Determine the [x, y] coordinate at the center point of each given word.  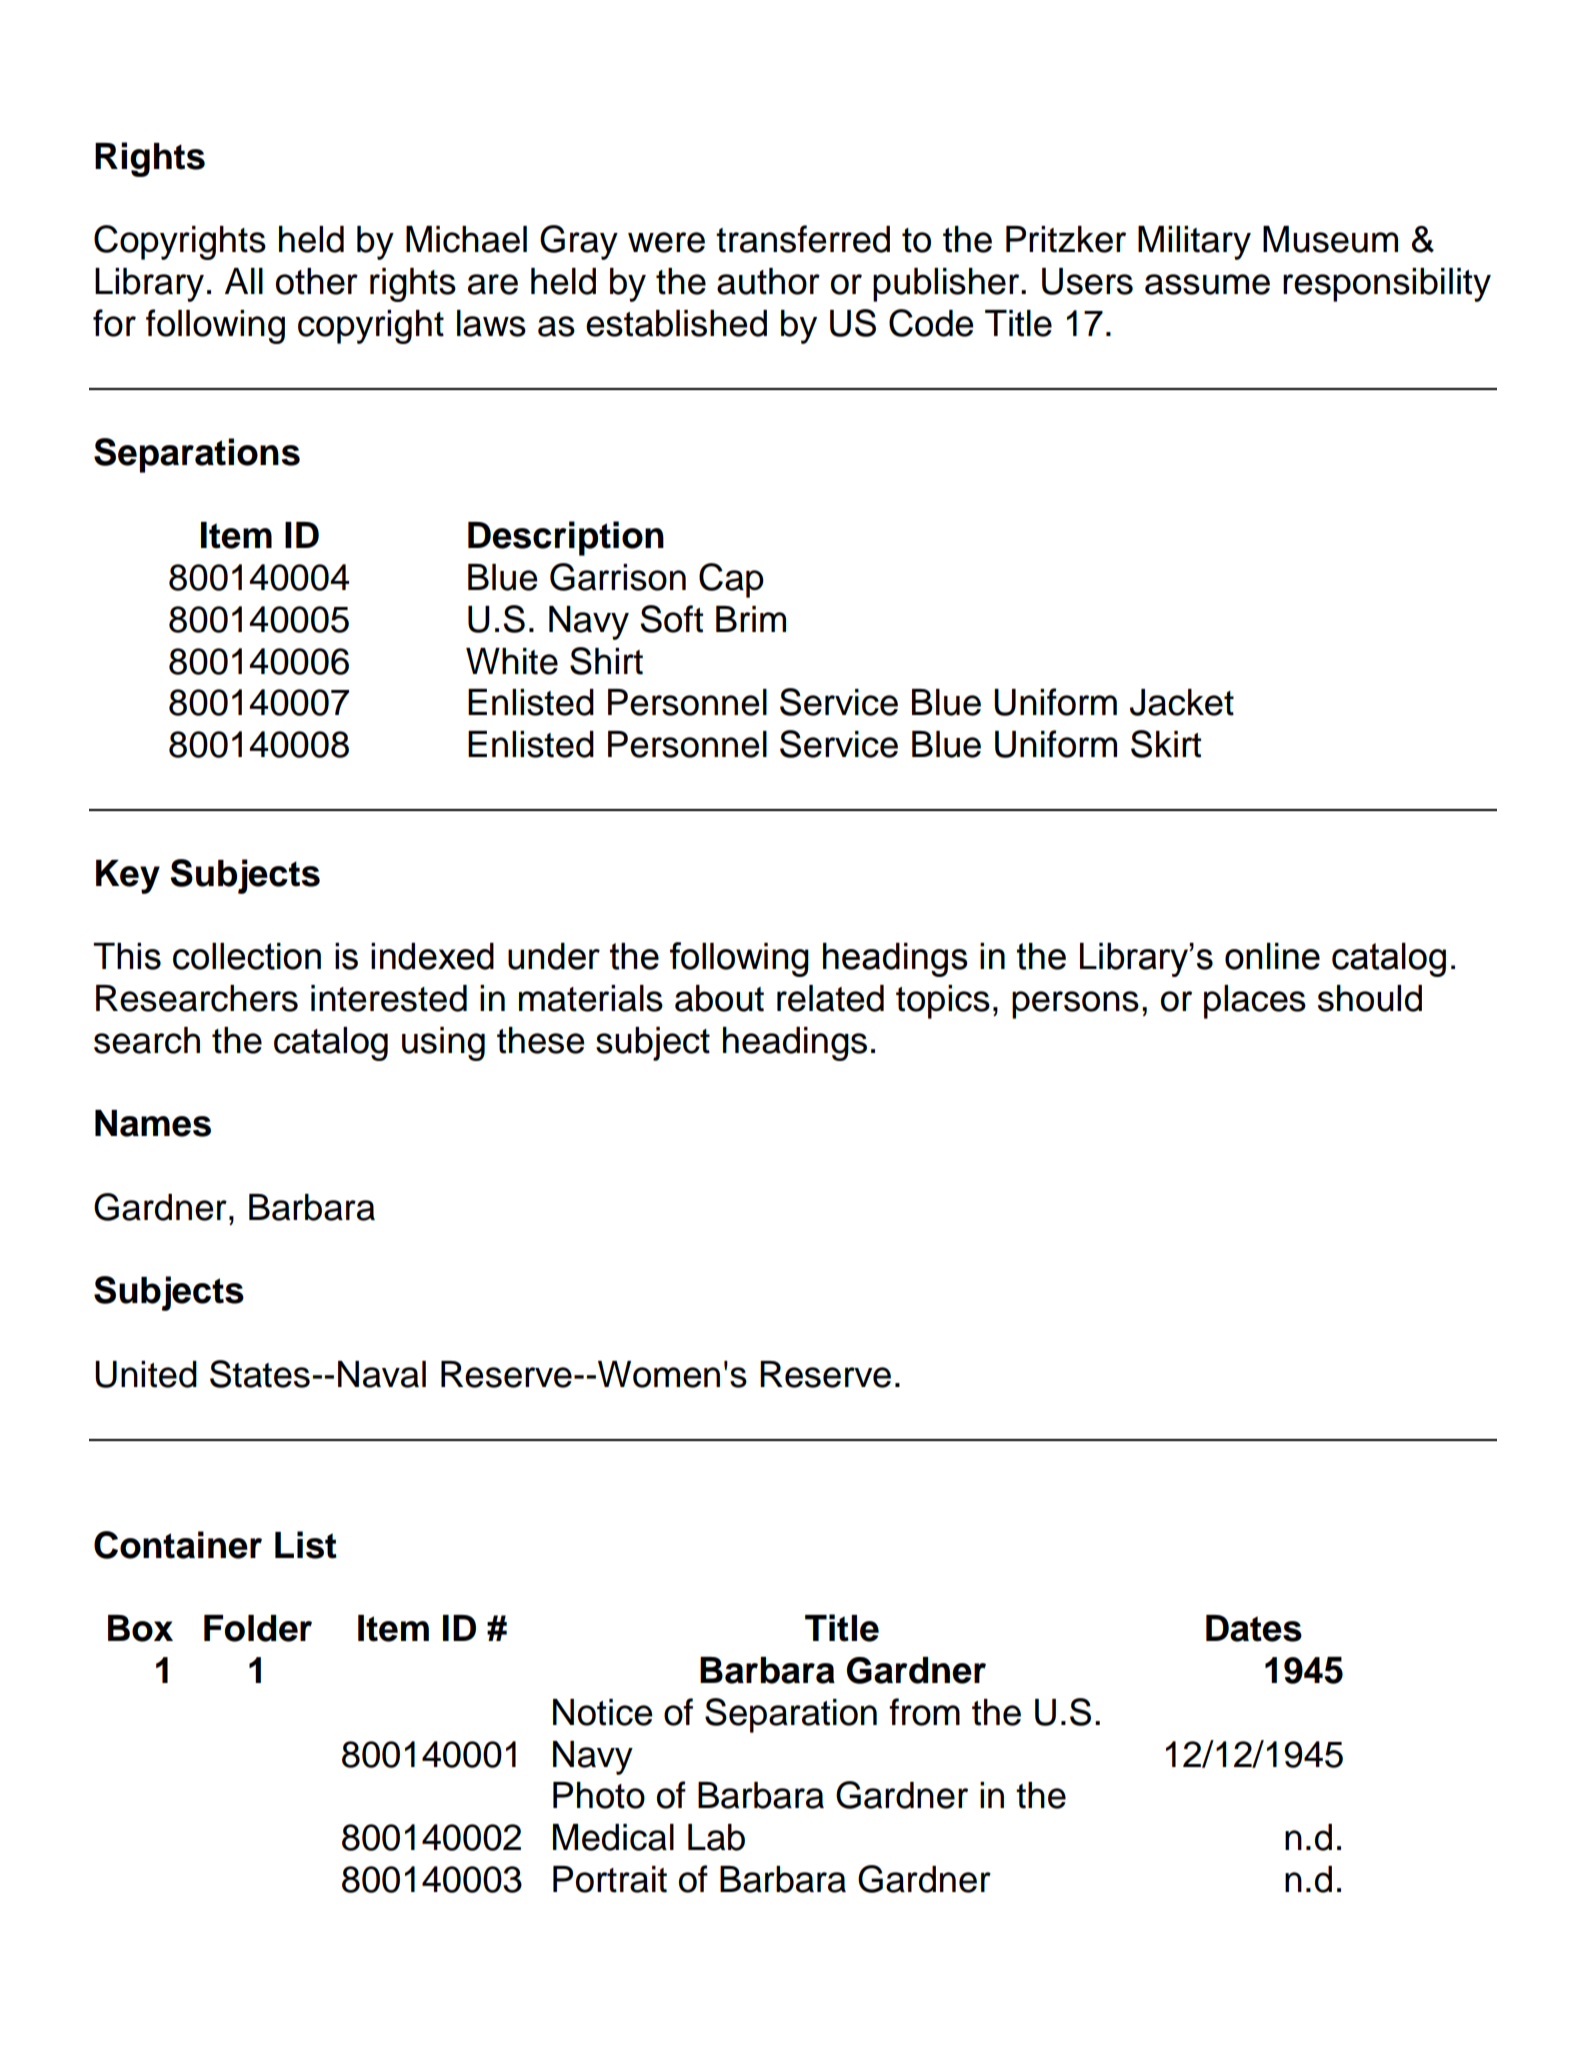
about [719, 998]
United [146, 1374]
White [512, 661]
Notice [603, 1712]
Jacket [1182, 702]
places [1255, 1002]
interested [389, 998]
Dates [1254, 1628]
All [244, 281]
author [768, 281]
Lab [716, 1837]
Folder [258, 1628]
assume [1207, 284]
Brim [751, 619]
